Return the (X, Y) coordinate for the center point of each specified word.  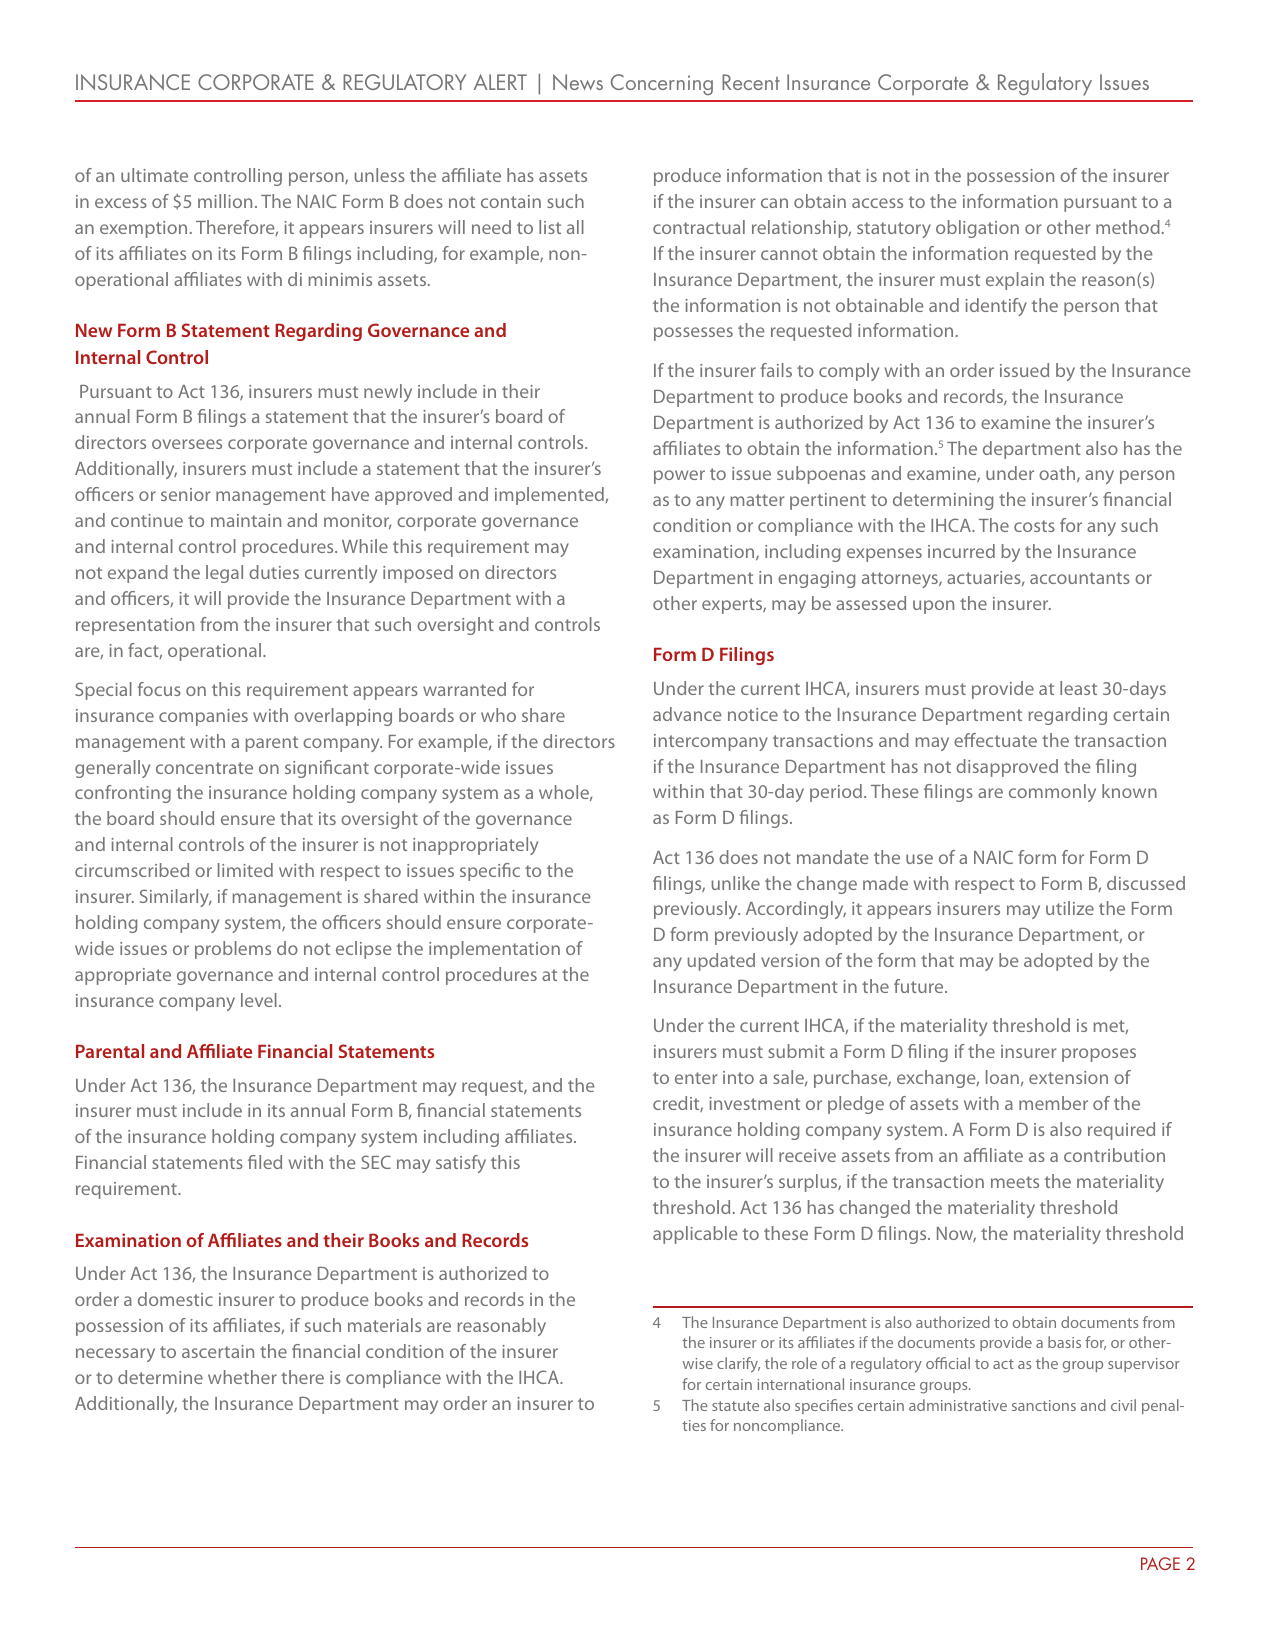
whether (242, 1377)
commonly (1052, 793)
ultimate (154, 175)
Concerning (662, 84)
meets (1015, 1182)
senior (186, 494)
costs (1034, 526)
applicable (695, 1235)
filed (265, 1162)
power (679, 477)
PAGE (1160, 1563)
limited (245, 870)
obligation (977, 229)
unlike (736, 883)
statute (735, 1406)
